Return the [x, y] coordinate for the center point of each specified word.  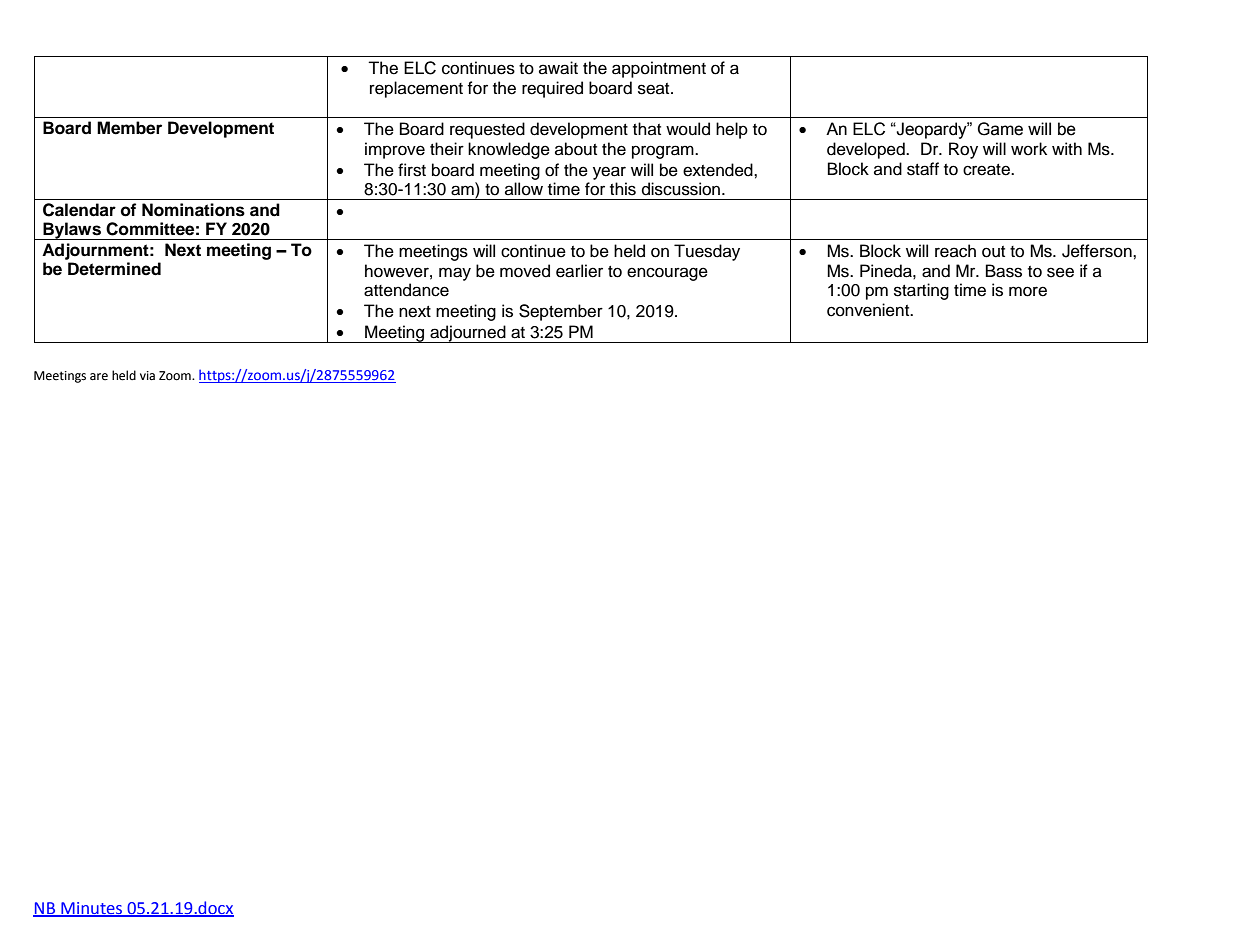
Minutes [92, 909]
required [552, 89]
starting [921, 291]
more [1028, 291]
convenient [869, 310]
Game [1000, 129]
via [147, 375]
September [561, 312]
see [1060, 272]
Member [129, 128]
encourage [667, 274]
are [99, 377]
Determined [114, 269]
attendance [406, 290]
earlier [579, 271]
